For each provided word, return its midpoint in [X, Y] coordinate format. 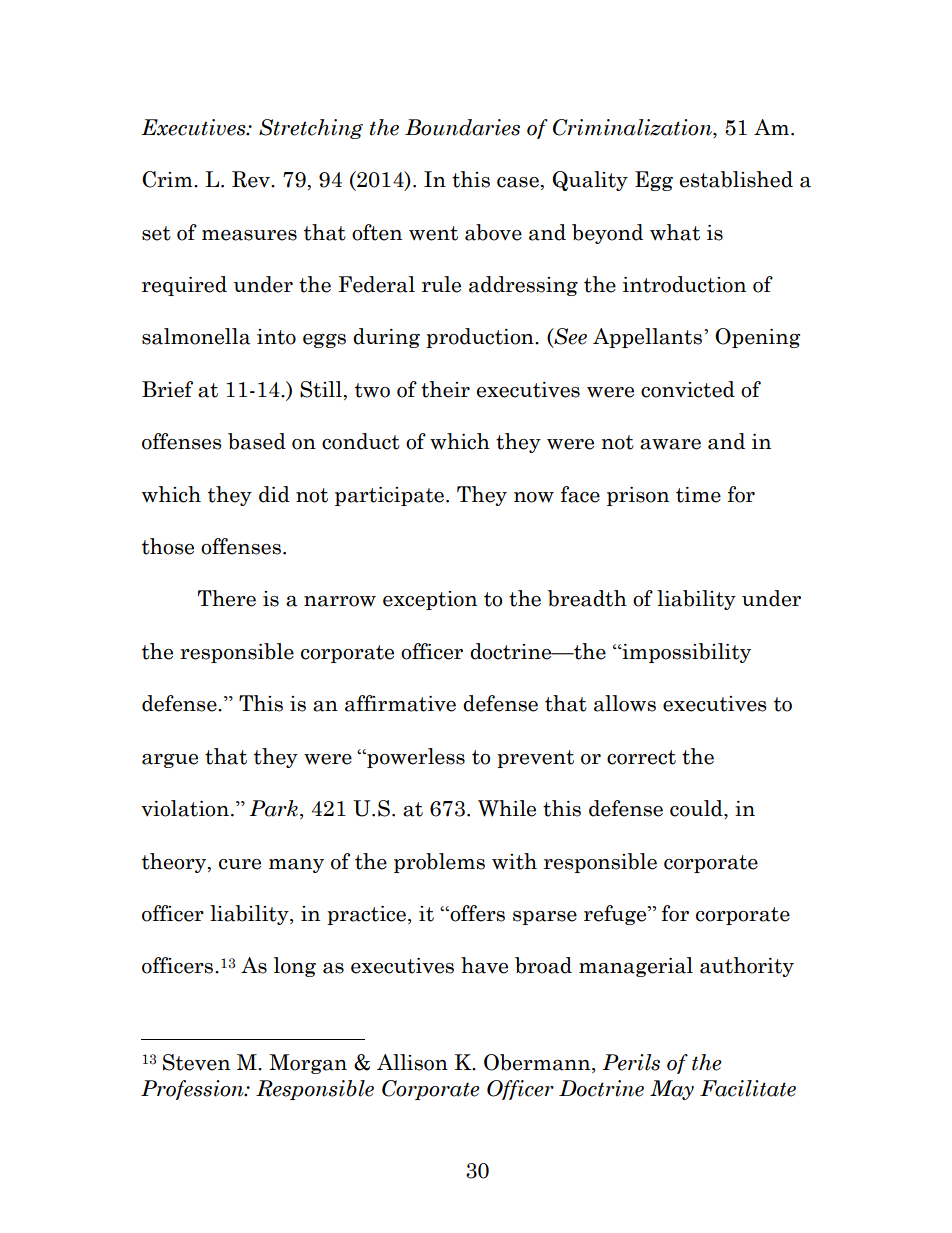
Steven [196, 1062]
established [736, 179]
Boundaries [462, 127]
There [227, 598]
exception [430, 600]
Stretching [311, 129]
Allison [412, 1062]
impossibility [685, 653]
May [672, 1090]
